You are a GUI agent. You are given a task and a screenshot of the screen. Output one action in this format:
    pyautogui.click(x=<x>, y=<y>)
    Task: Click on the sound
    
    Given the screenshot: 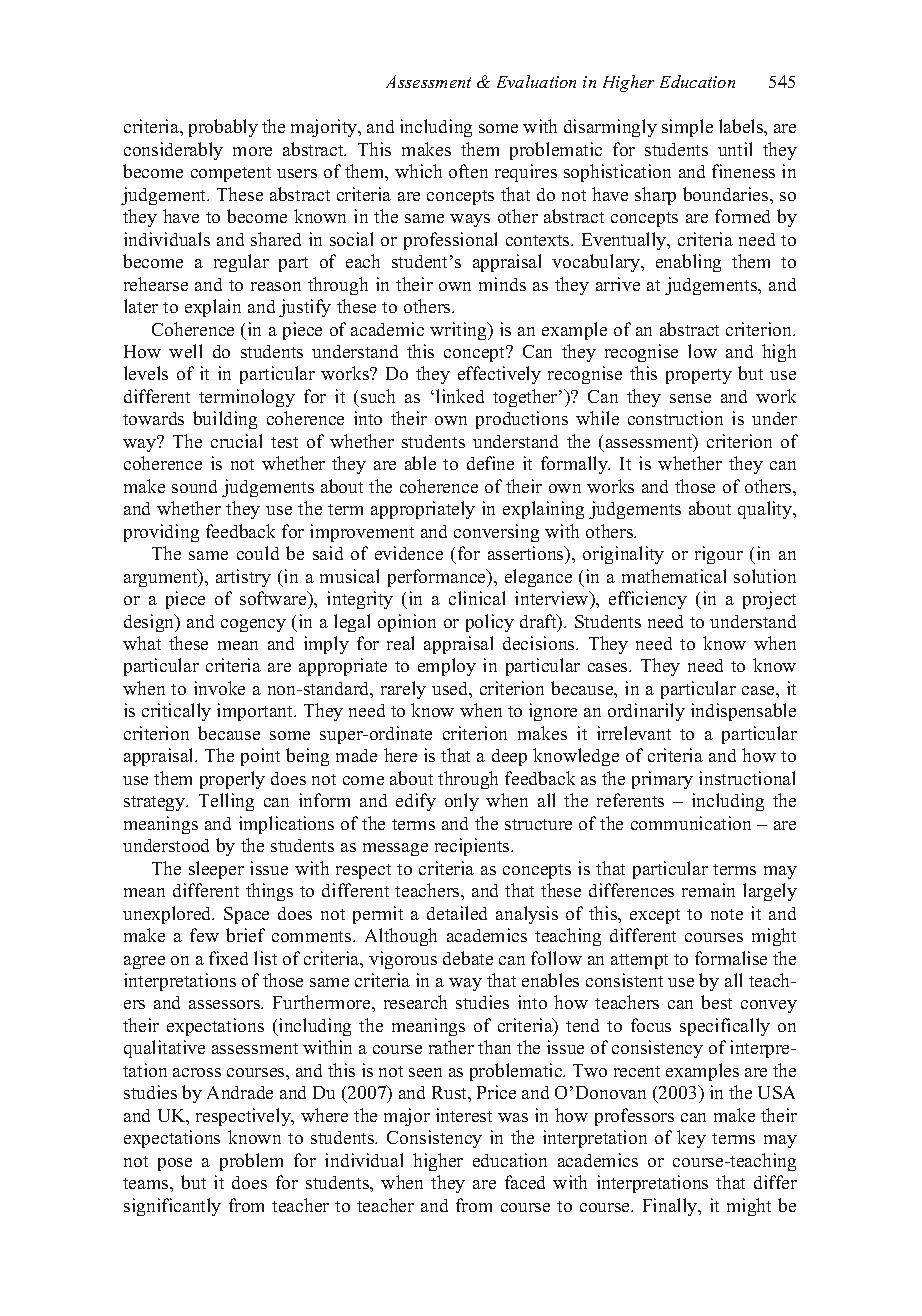 What is the action you would take?
    pyautogui.click(x=194, y=486)
